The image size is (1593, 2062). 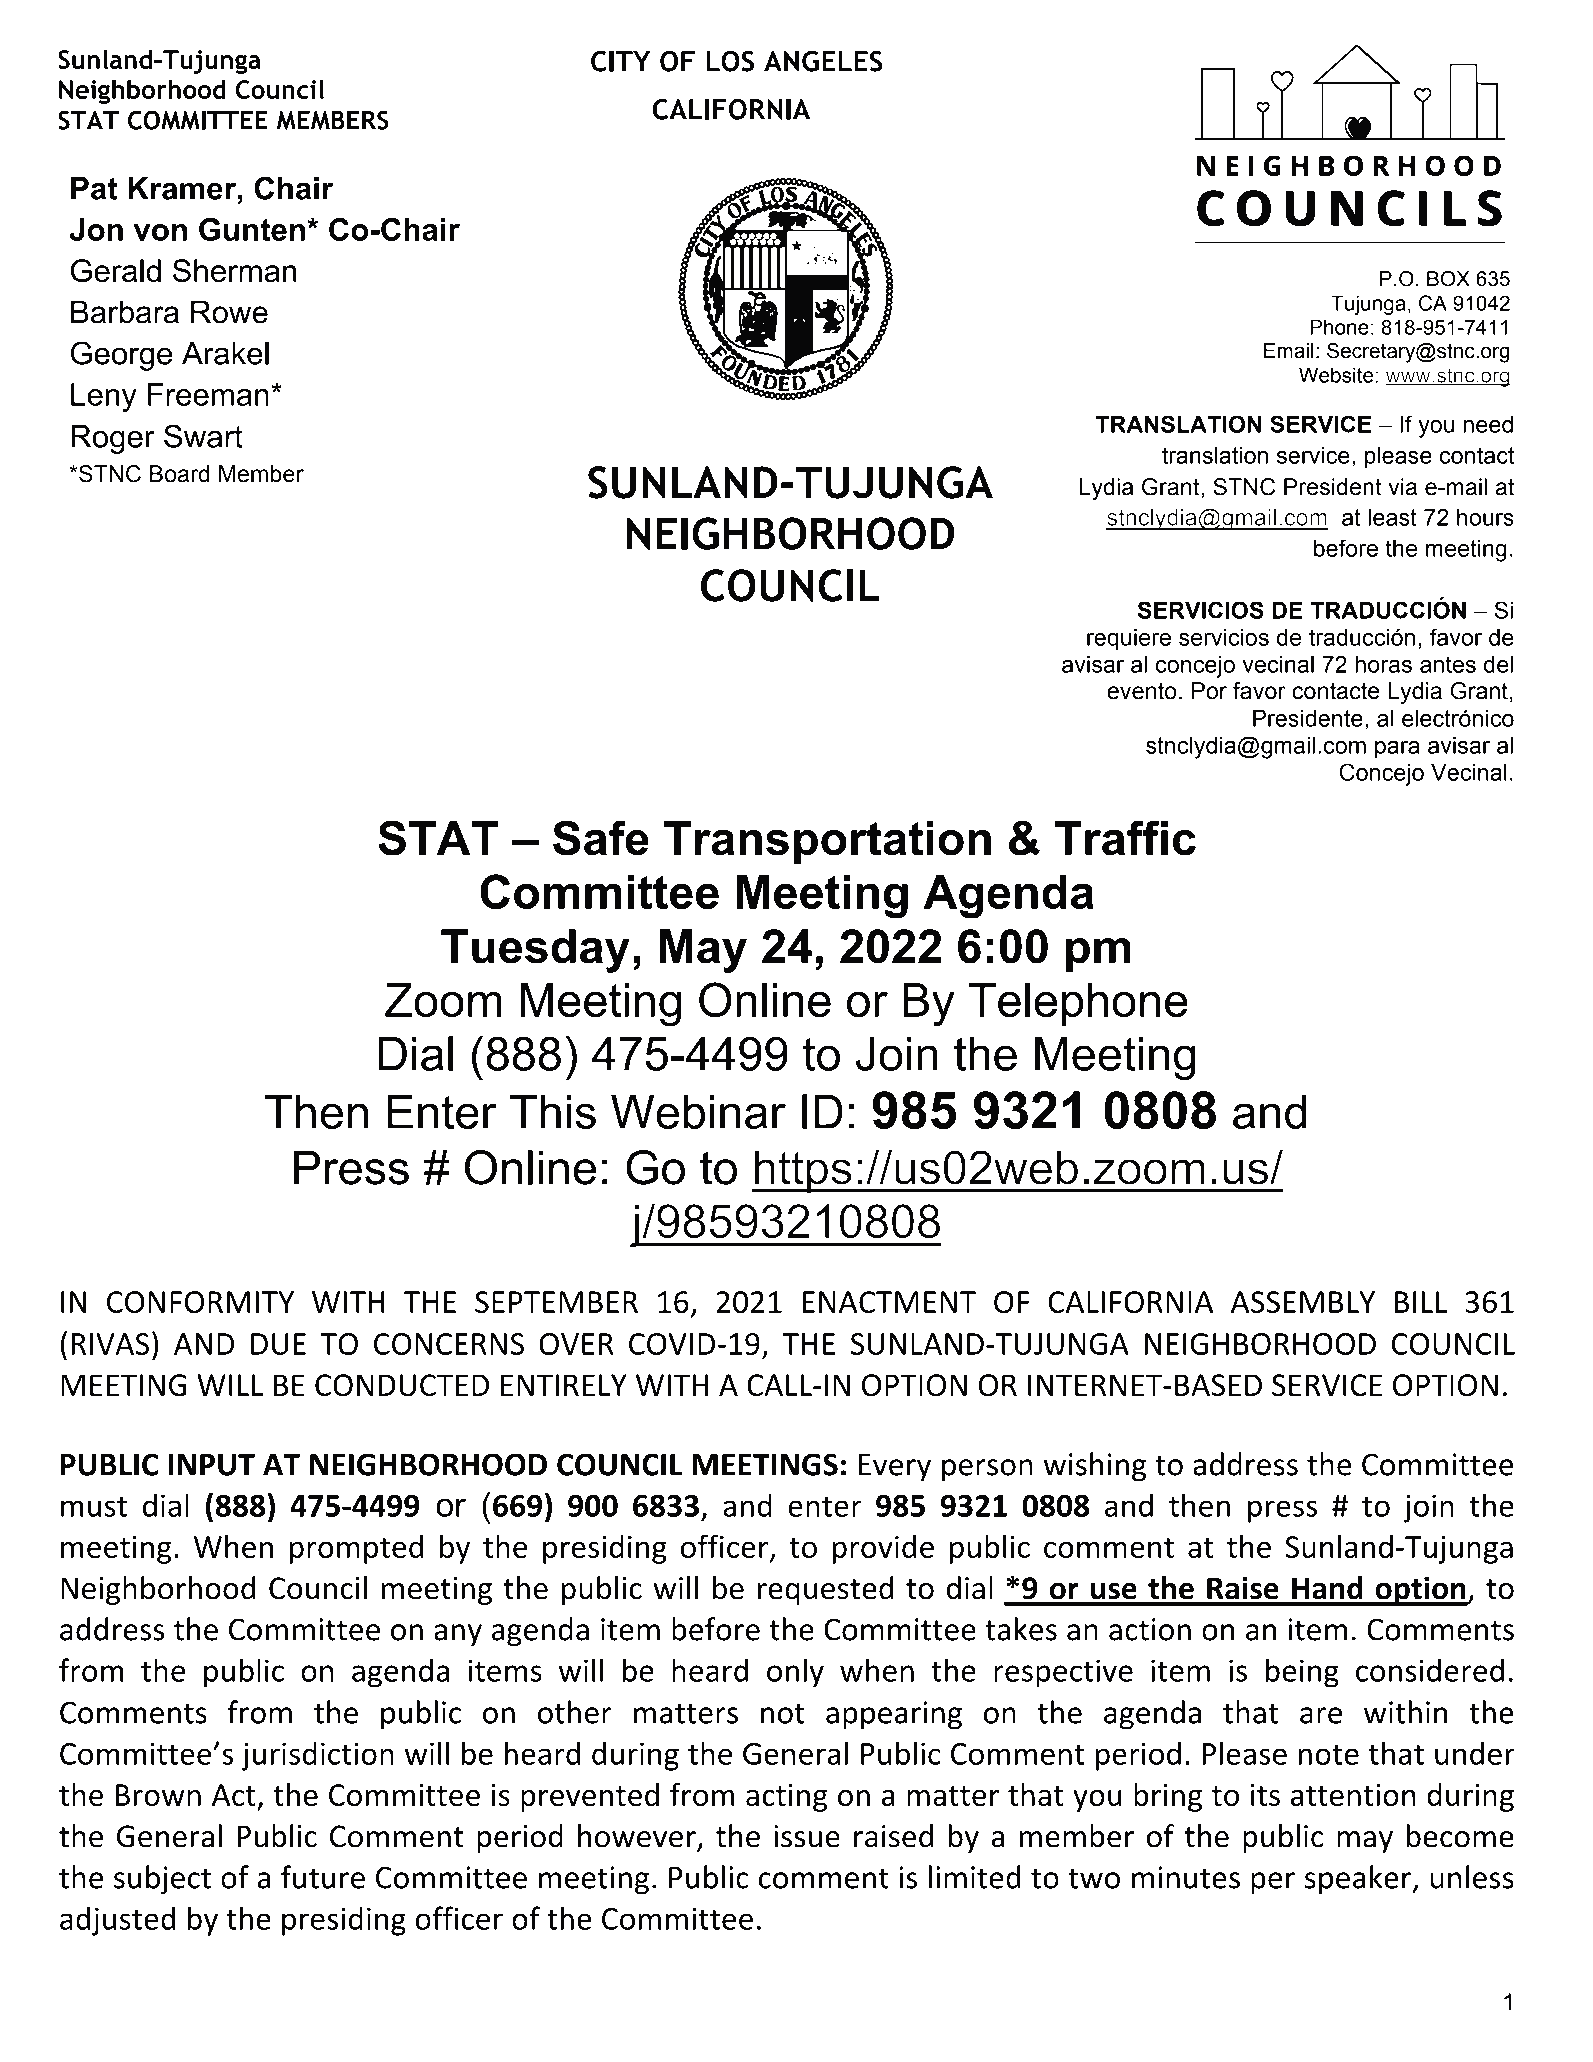 What do you see at coordinates (698, 1112) in the page?
I see `Webinar` at bounding box center [698, 1112].
